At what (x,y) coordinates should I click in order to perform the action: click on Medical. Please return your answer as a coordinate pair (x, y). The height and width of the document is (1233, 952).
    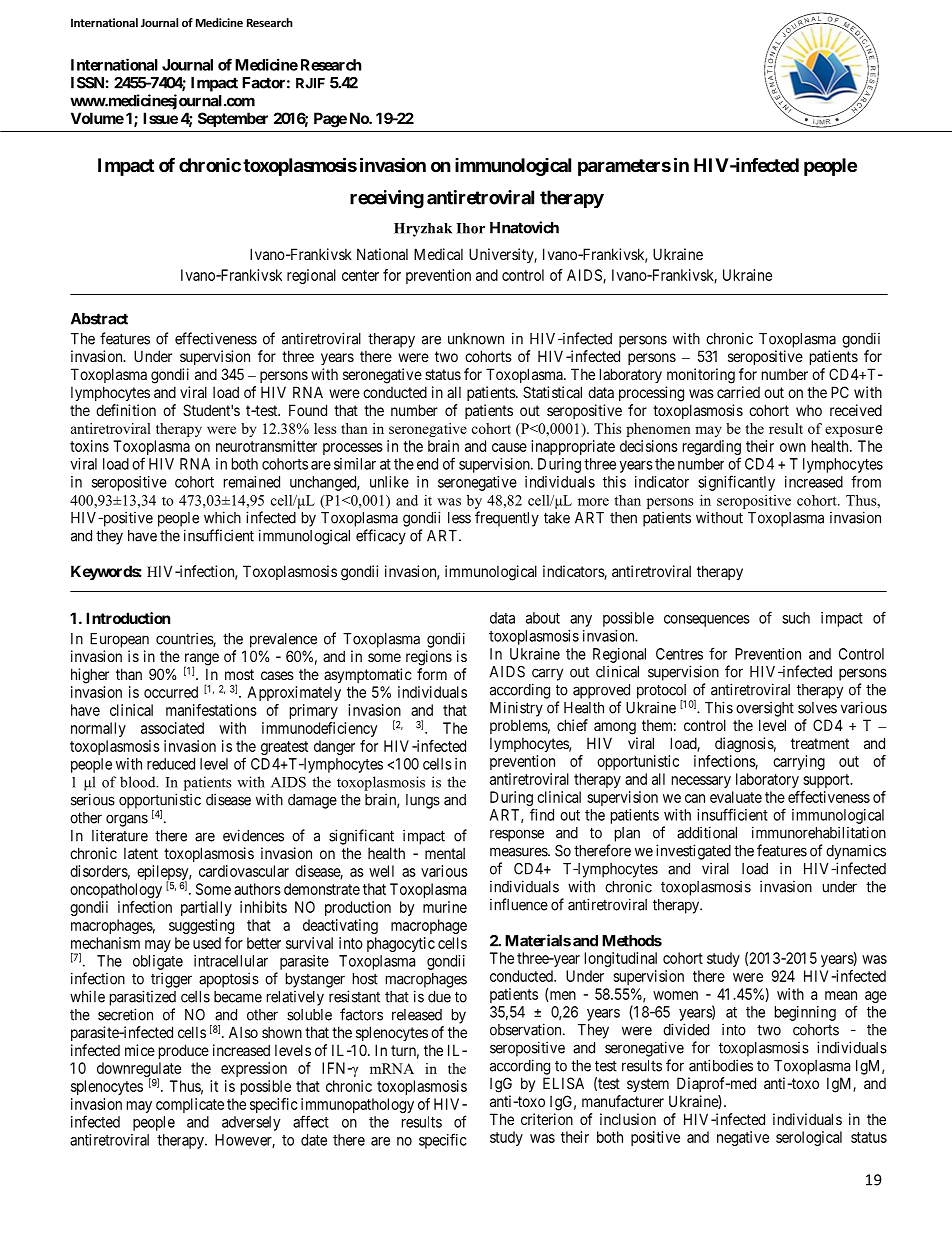
    Looking at the image, I should click on (438, 254).
